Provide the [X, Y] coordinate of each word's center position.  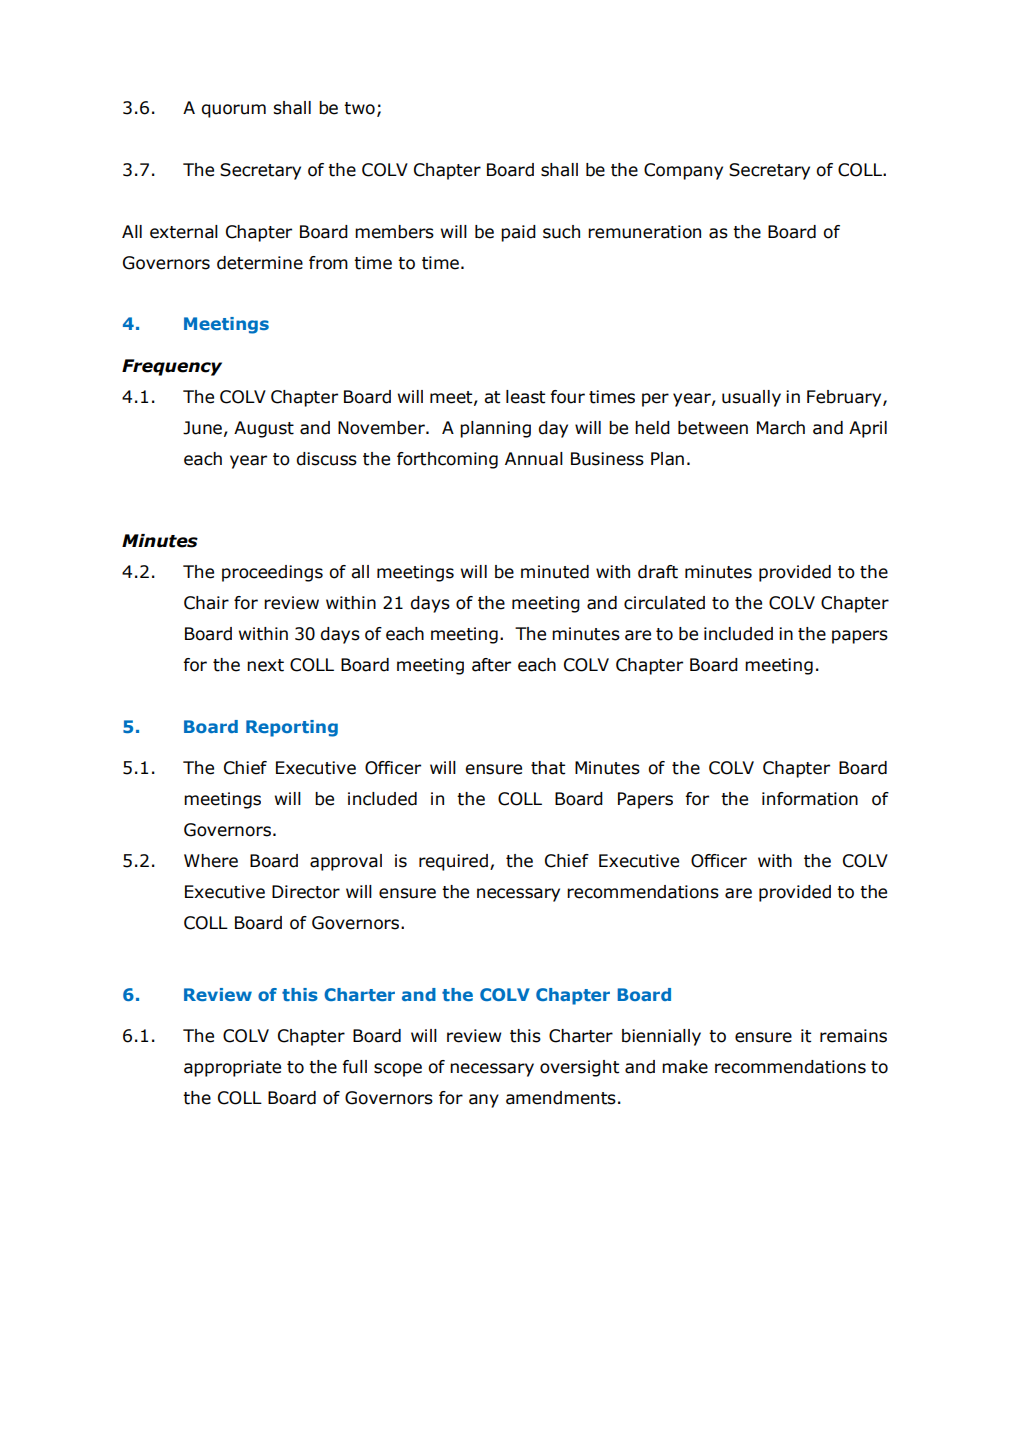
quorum [233, 111]
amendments [561, 1098]
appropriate [232, 1068]
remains [853, 1036]
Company [683, 171]
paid [518, 233]
